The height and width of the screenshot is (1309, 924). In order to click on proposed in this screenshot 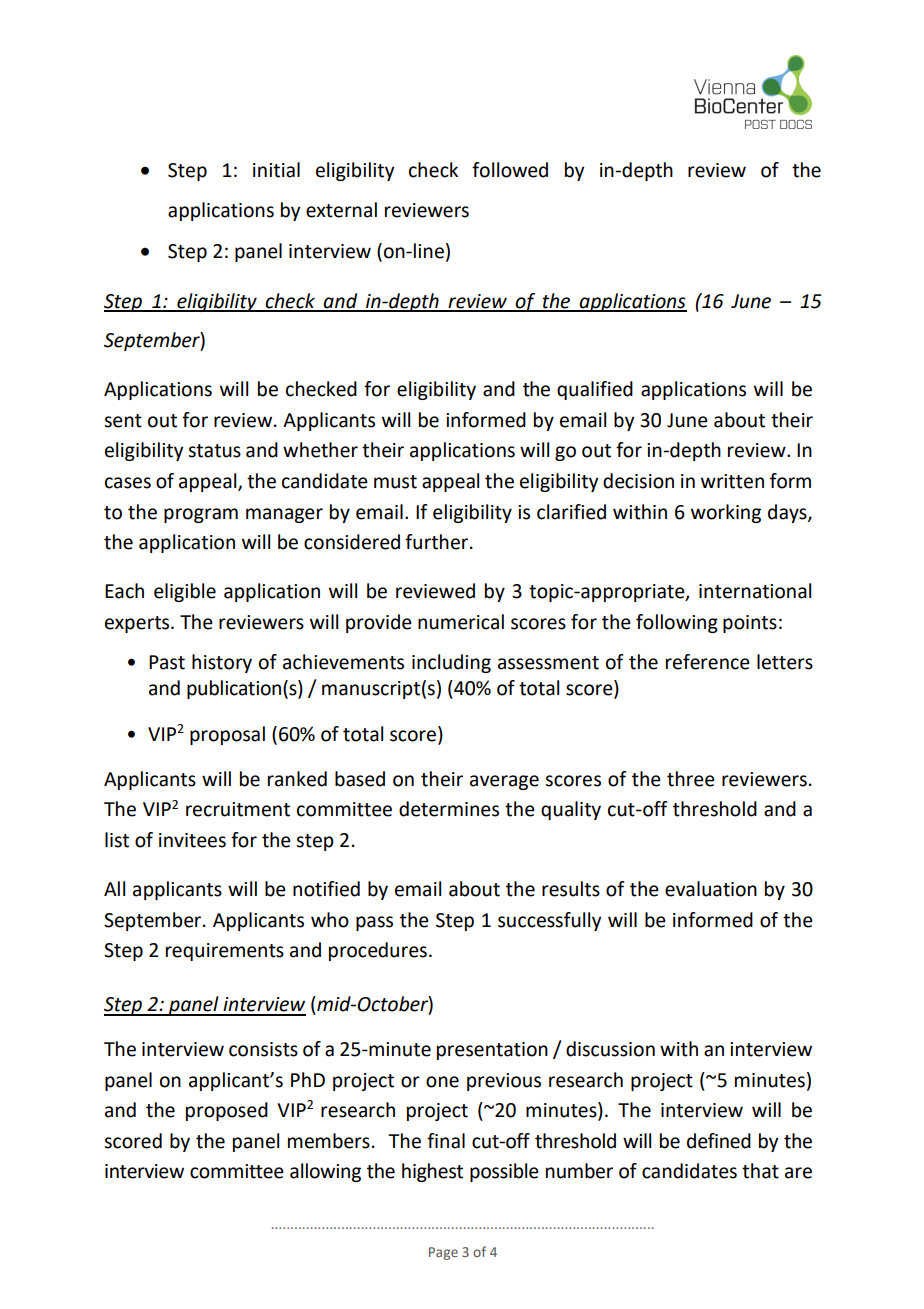, I will do `click(227, 1111)`.
